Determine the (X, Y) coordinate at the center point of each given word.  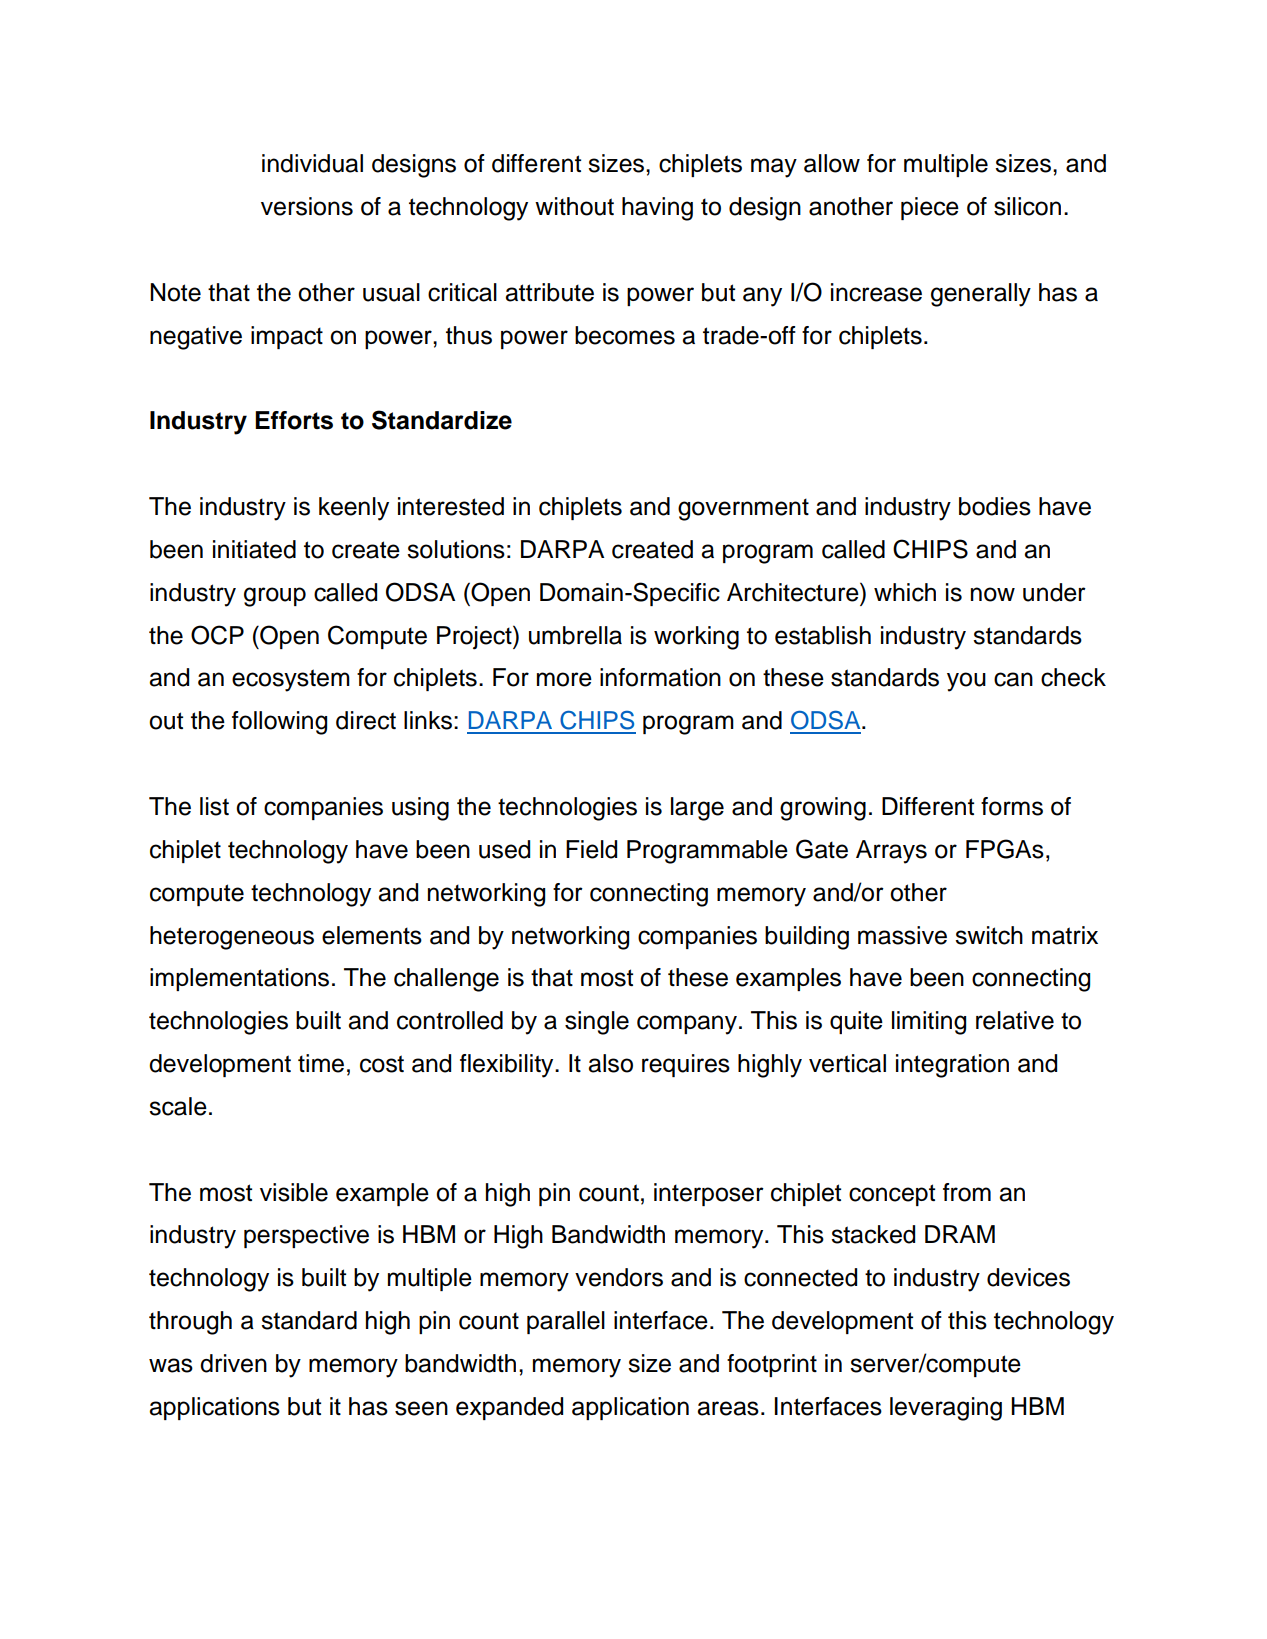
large (697, 809)
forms (1012, 806)
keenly (354, 509)
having (657, 209)
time (321, 1063)
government (743, 509)
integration (952, 1066)
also (610, 1063)
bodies (995, 506)
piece (930, 208)
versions (307, 206)
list (214, 806)
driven (233, 1363)
